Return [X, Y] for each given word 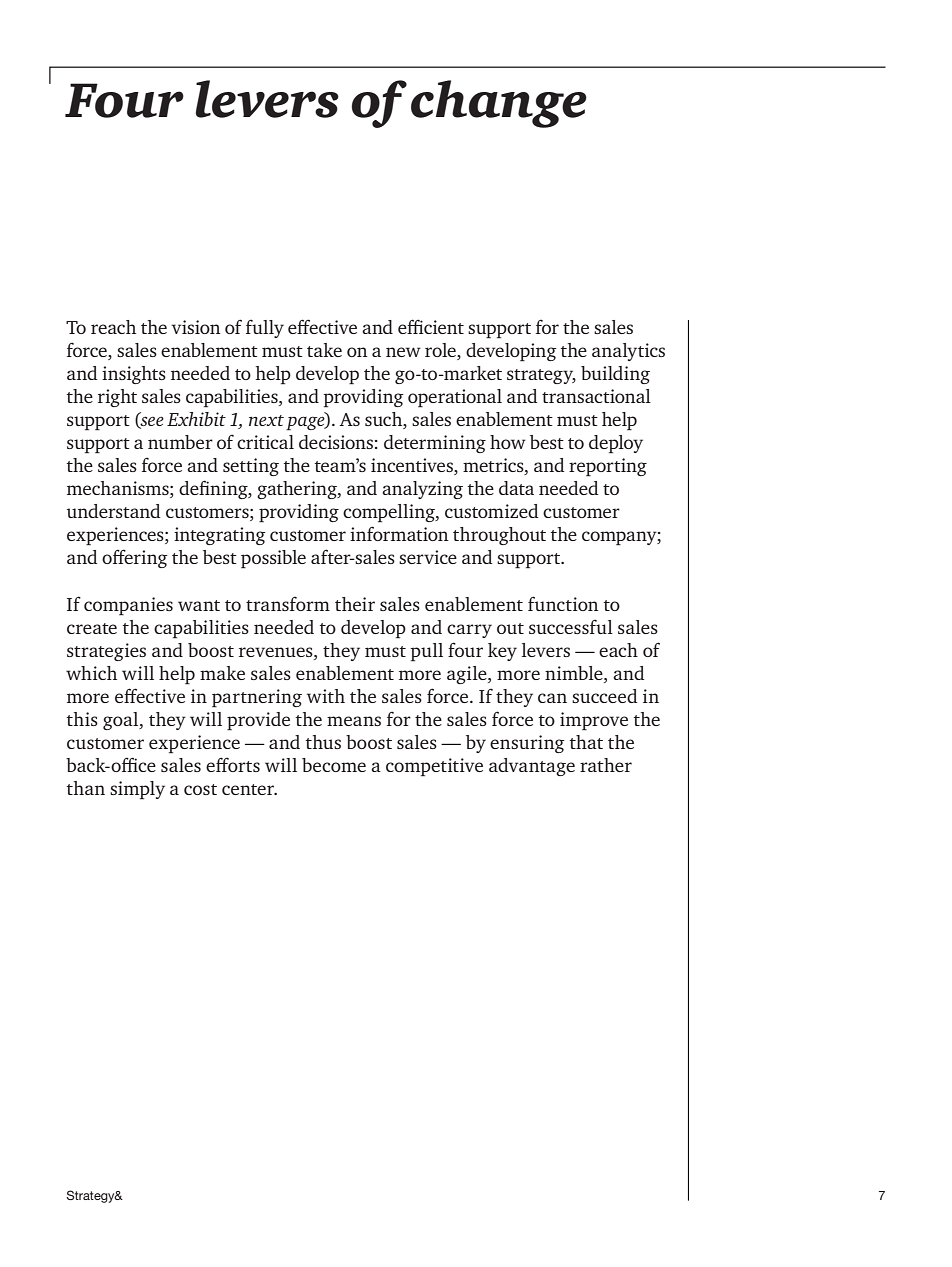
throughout [499, 536]
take [324, 350]
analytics [628, 352]
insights [134, 375]
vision [196, 327]
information [399, 533]
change [499, 104]
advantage [532, 767]
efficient [431, 326]
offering [135, 558]
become [334, 765]
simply [137, 790]
